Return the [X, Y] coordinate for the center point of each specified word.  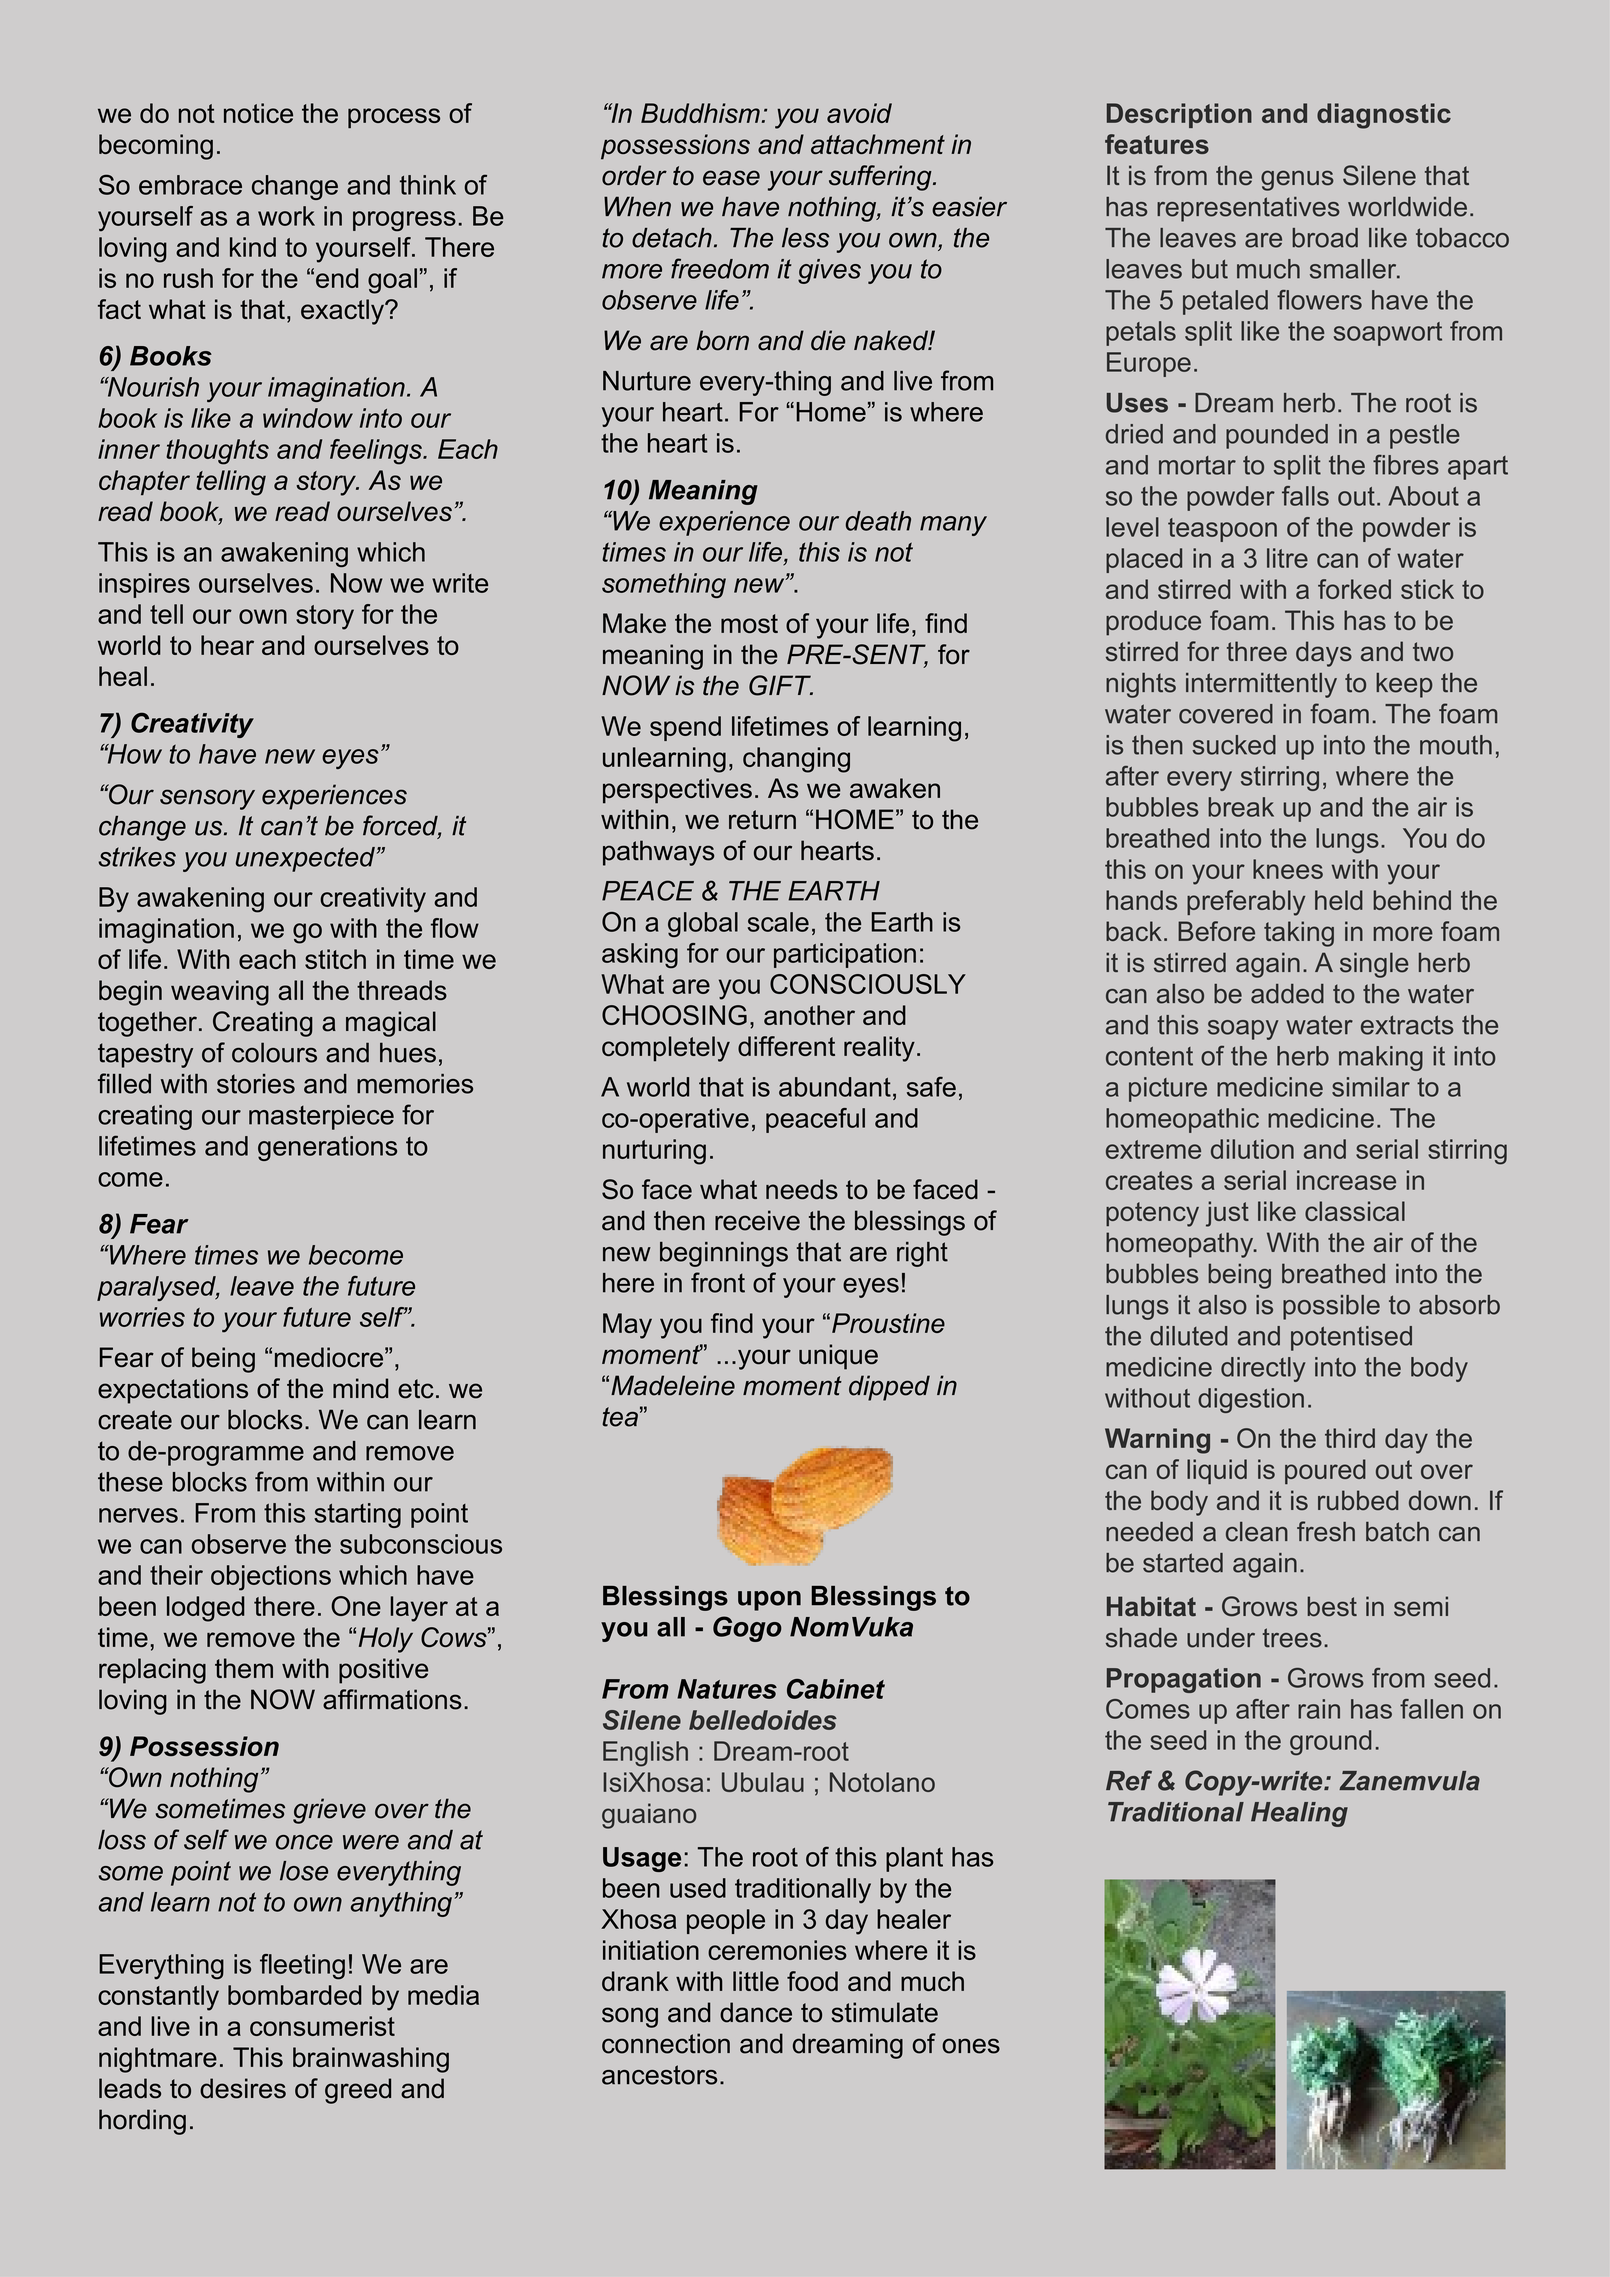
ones [971, 2046]
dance [756, 2012]
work [286, 216]
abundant [835, 1087]
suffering [881, 178]
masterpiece [321, 1117]
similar [1371, 1087]
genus [1297, 180]
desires [243, 2088]
